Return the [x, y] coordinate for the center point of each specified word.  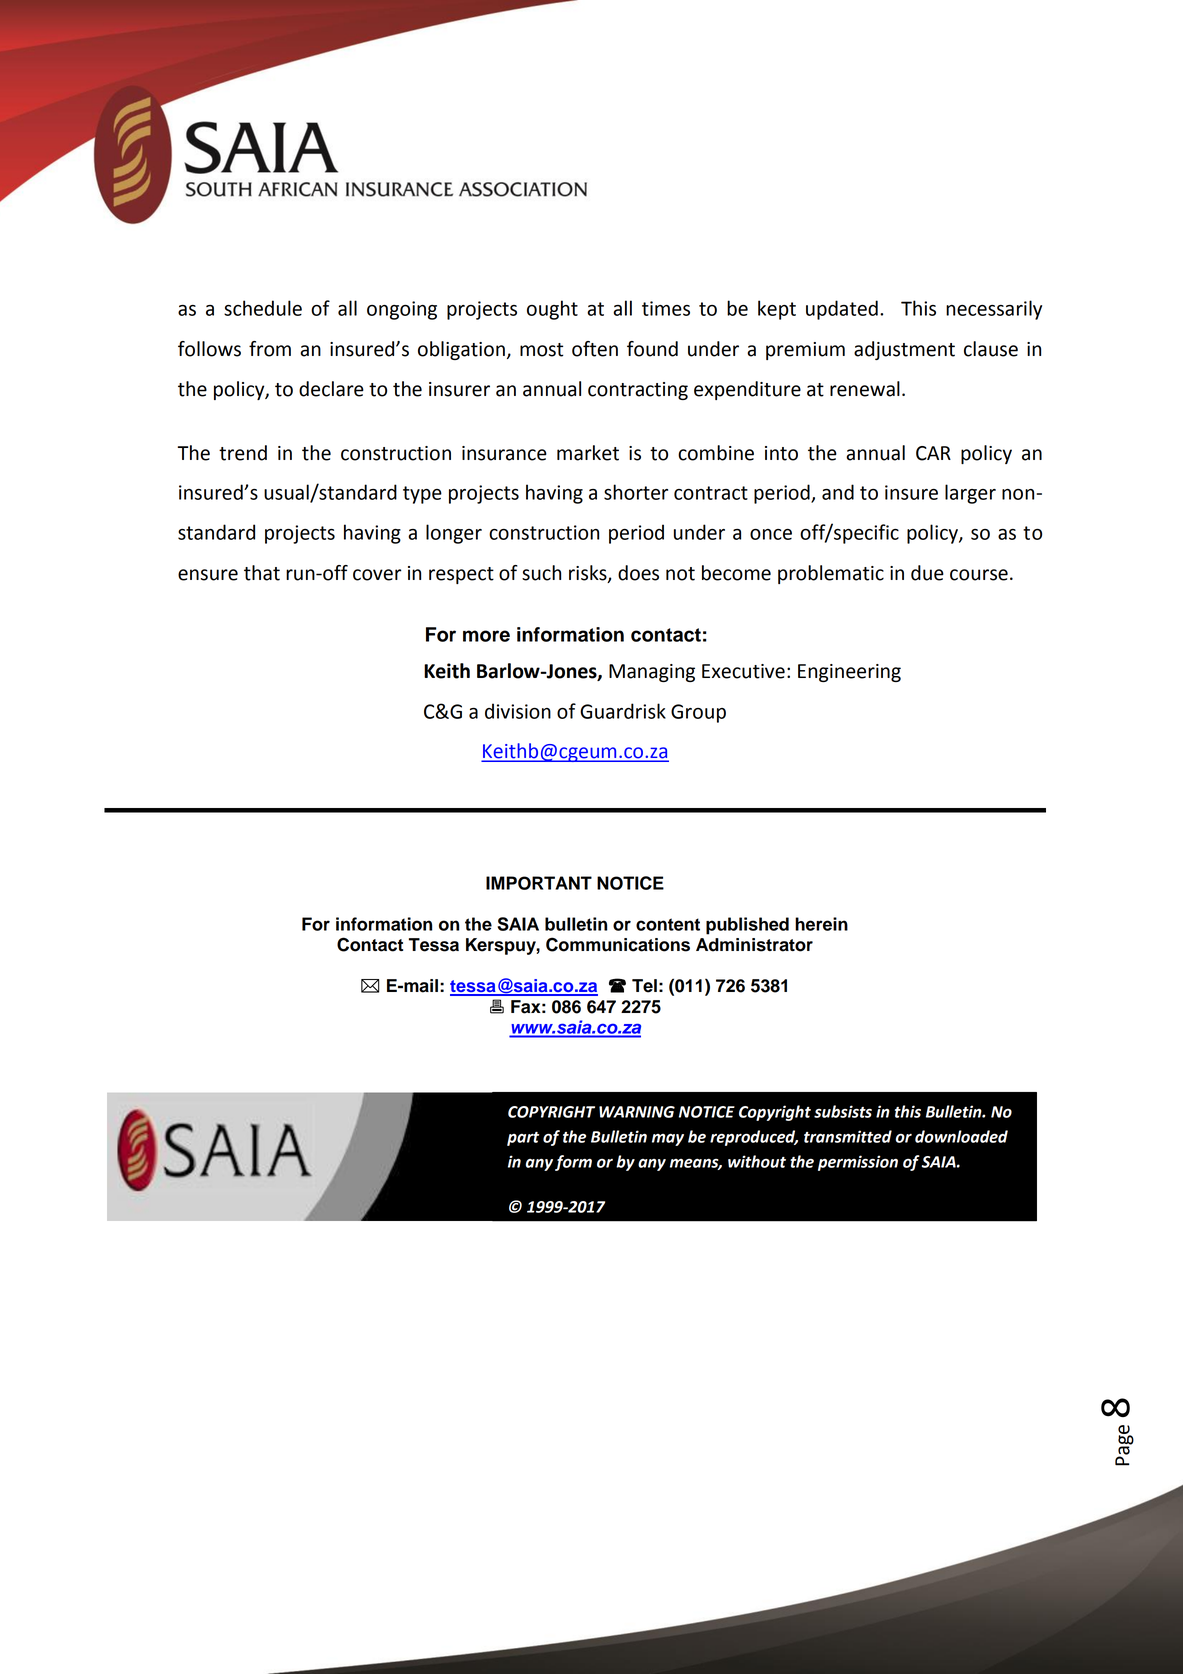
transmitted [848, 1136]
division [518, 711]
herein [821, 924]
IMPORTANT [539, 883]
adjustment [904, 350]
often [595, 349]
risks [589, 574]
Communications [618, 944]
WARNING [637, 1112]
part [523, 1139]
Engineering [849, 673]
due [927, 573]
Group [698, 713]
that [262, 573]
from [270, 349]
